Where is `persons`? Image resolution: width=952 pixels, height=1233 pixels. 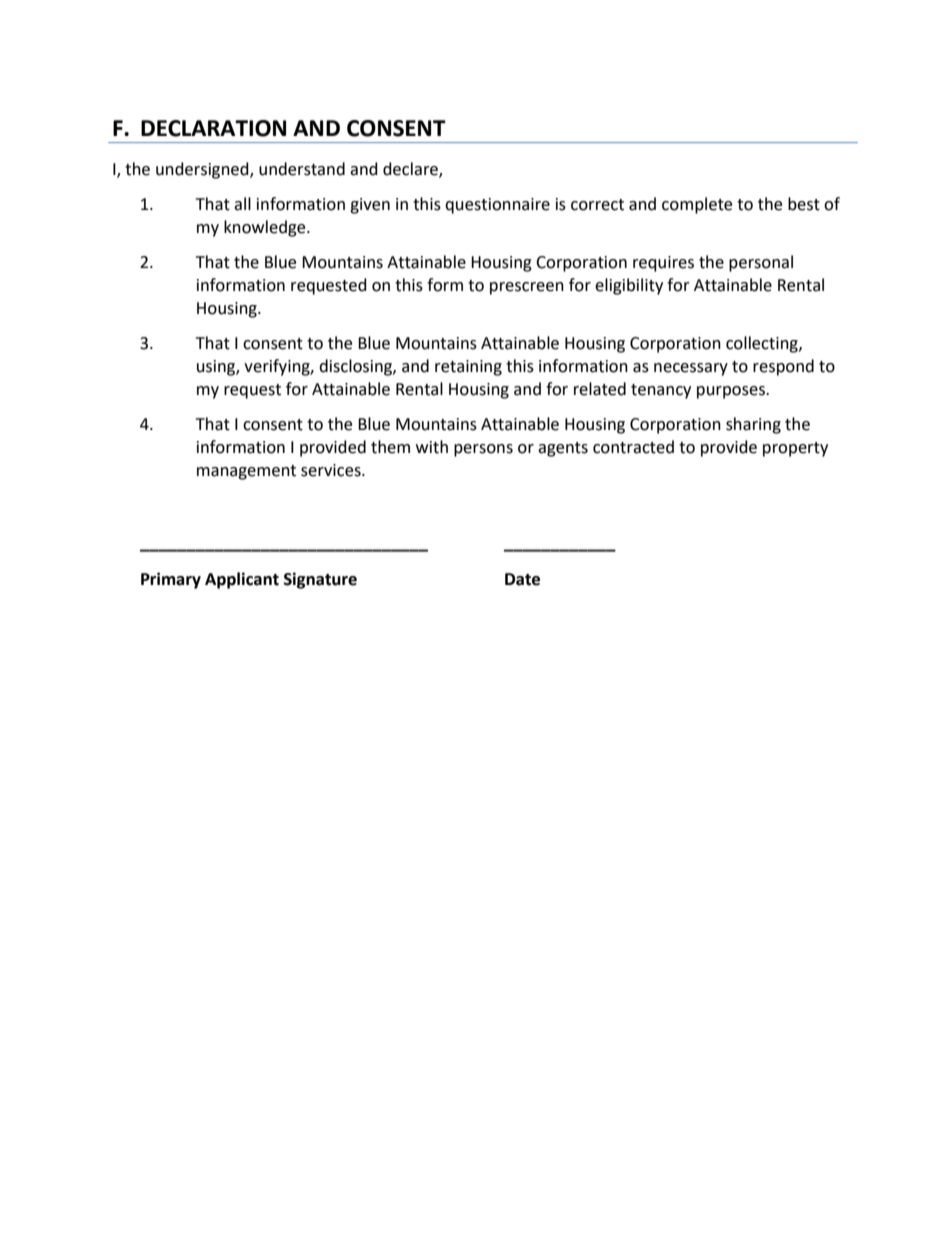
persons is located at coordinates (483, 450).
